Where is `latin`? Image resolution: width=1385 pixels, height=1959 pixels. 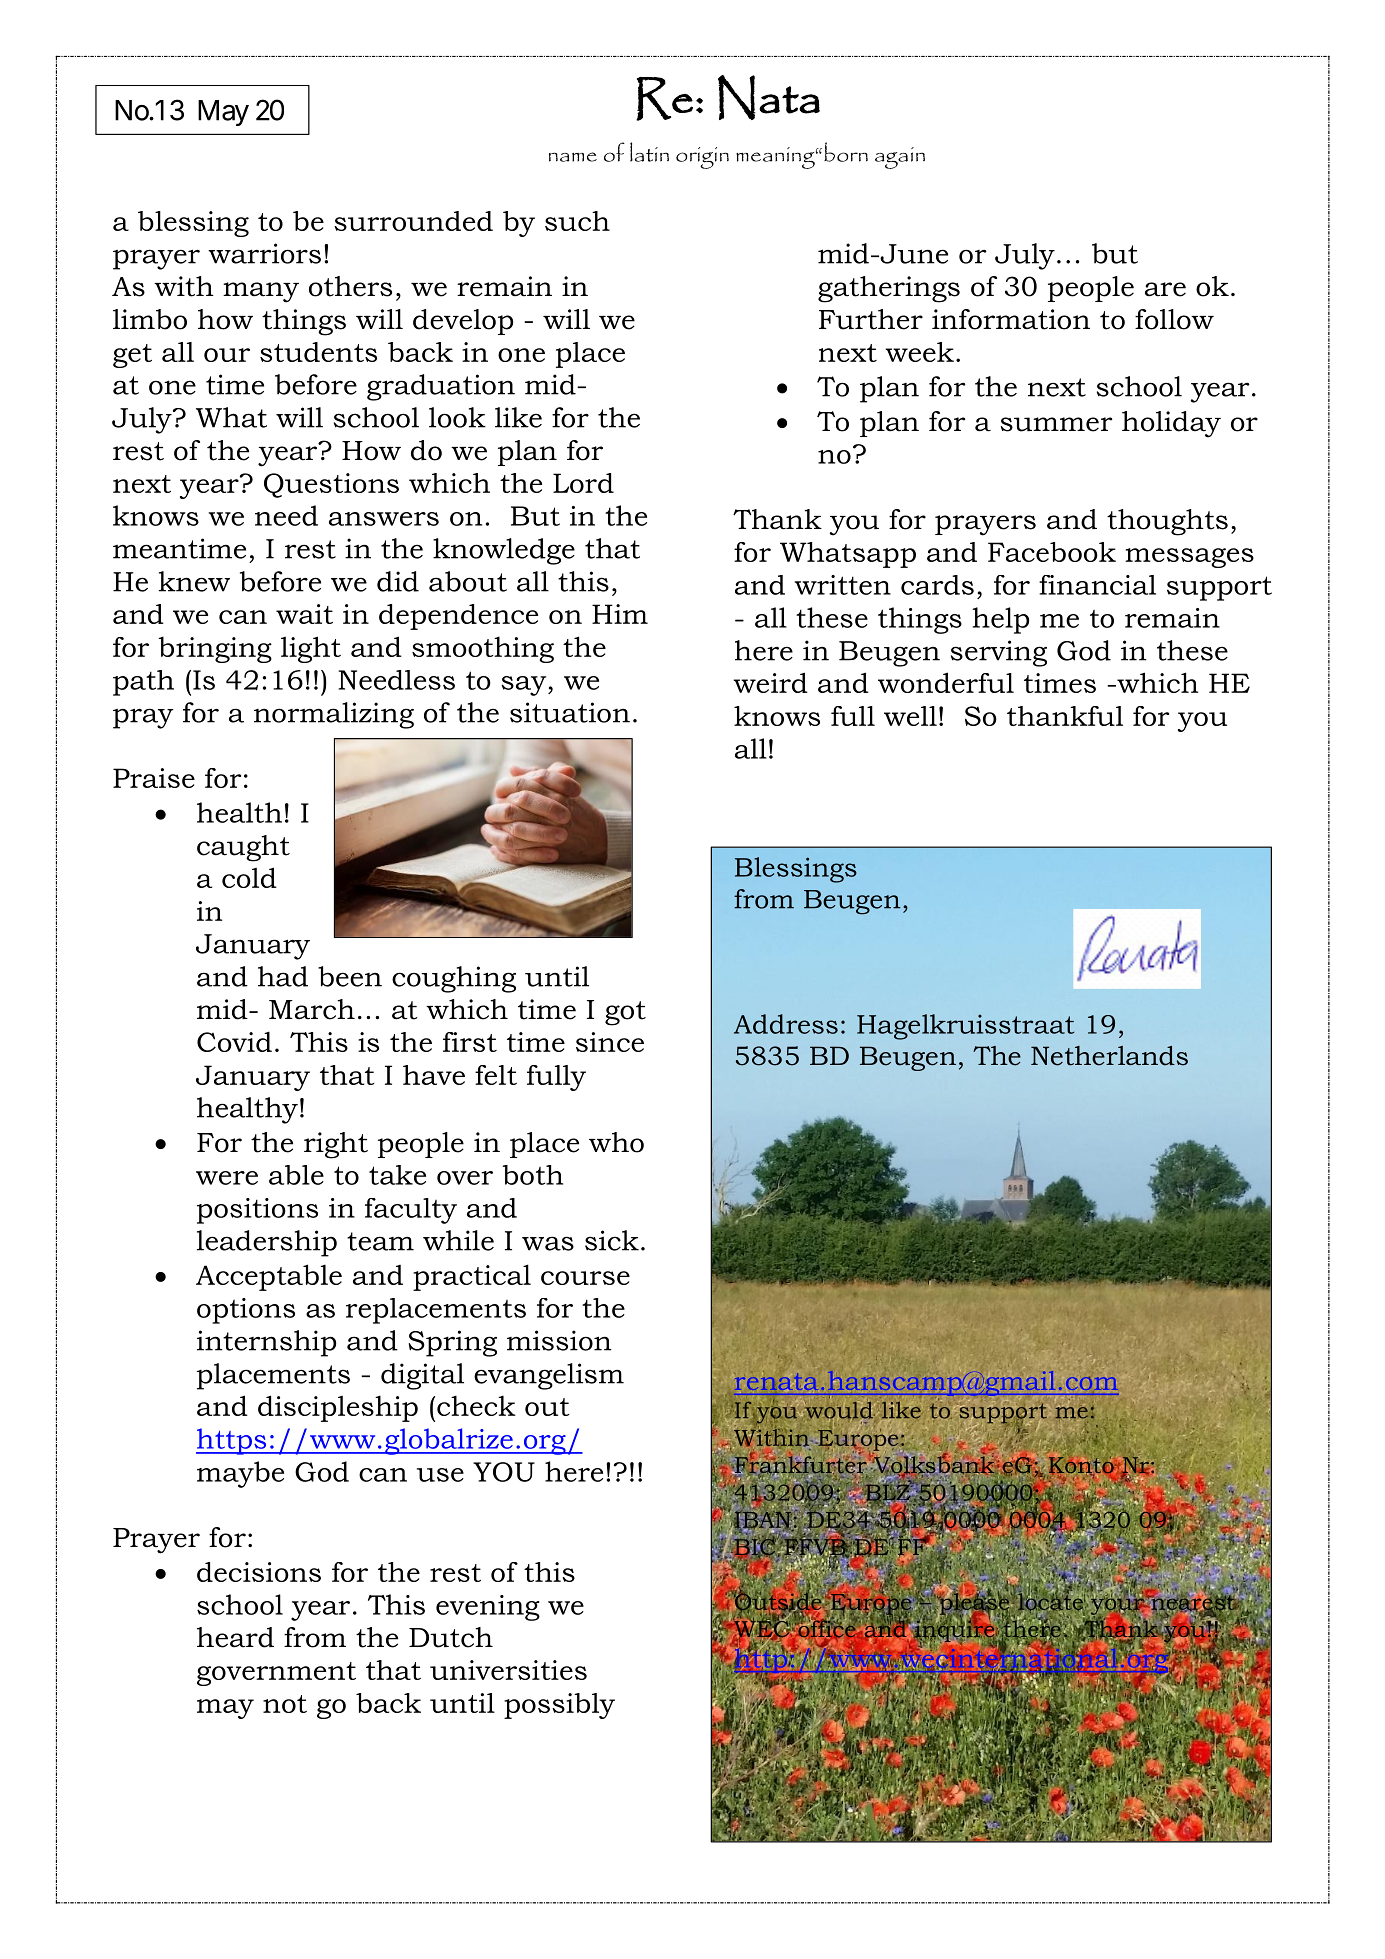
latin is located at coordinates (649, 152).
